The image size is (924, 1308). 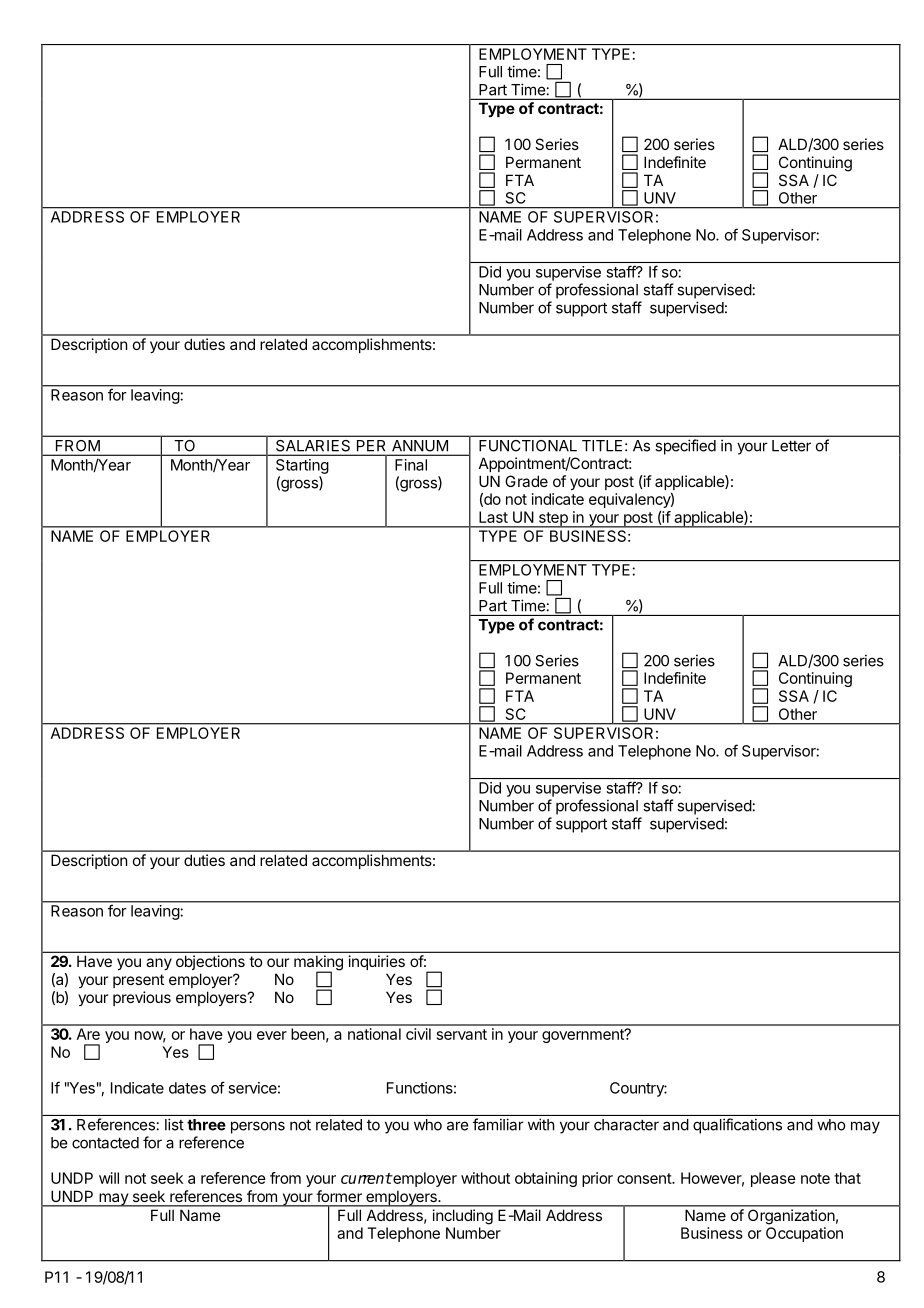 I want to click on obtaining, so click(x=546, y=1179).
